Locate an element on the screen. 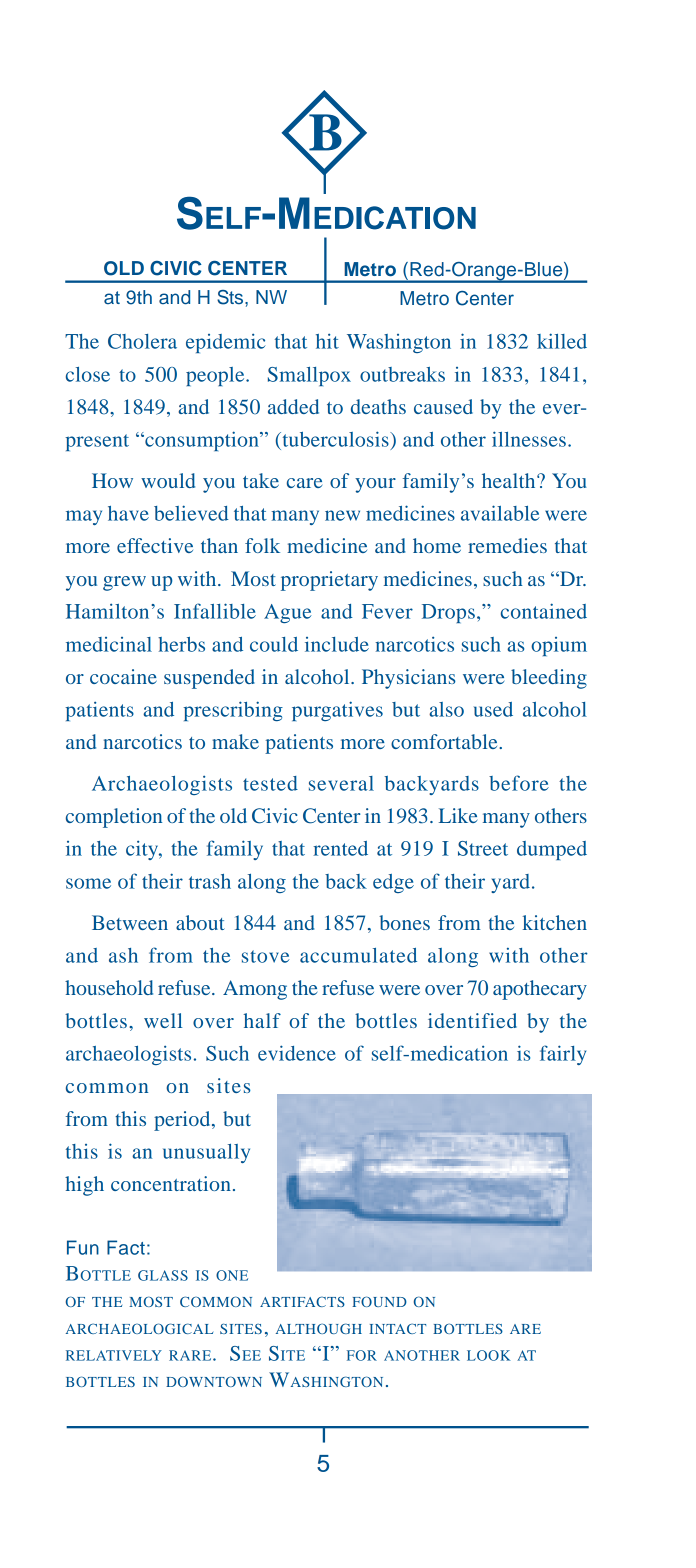 The height and width of the screenshot is (1568, 696). period is located at coordinates (183, 1121).
